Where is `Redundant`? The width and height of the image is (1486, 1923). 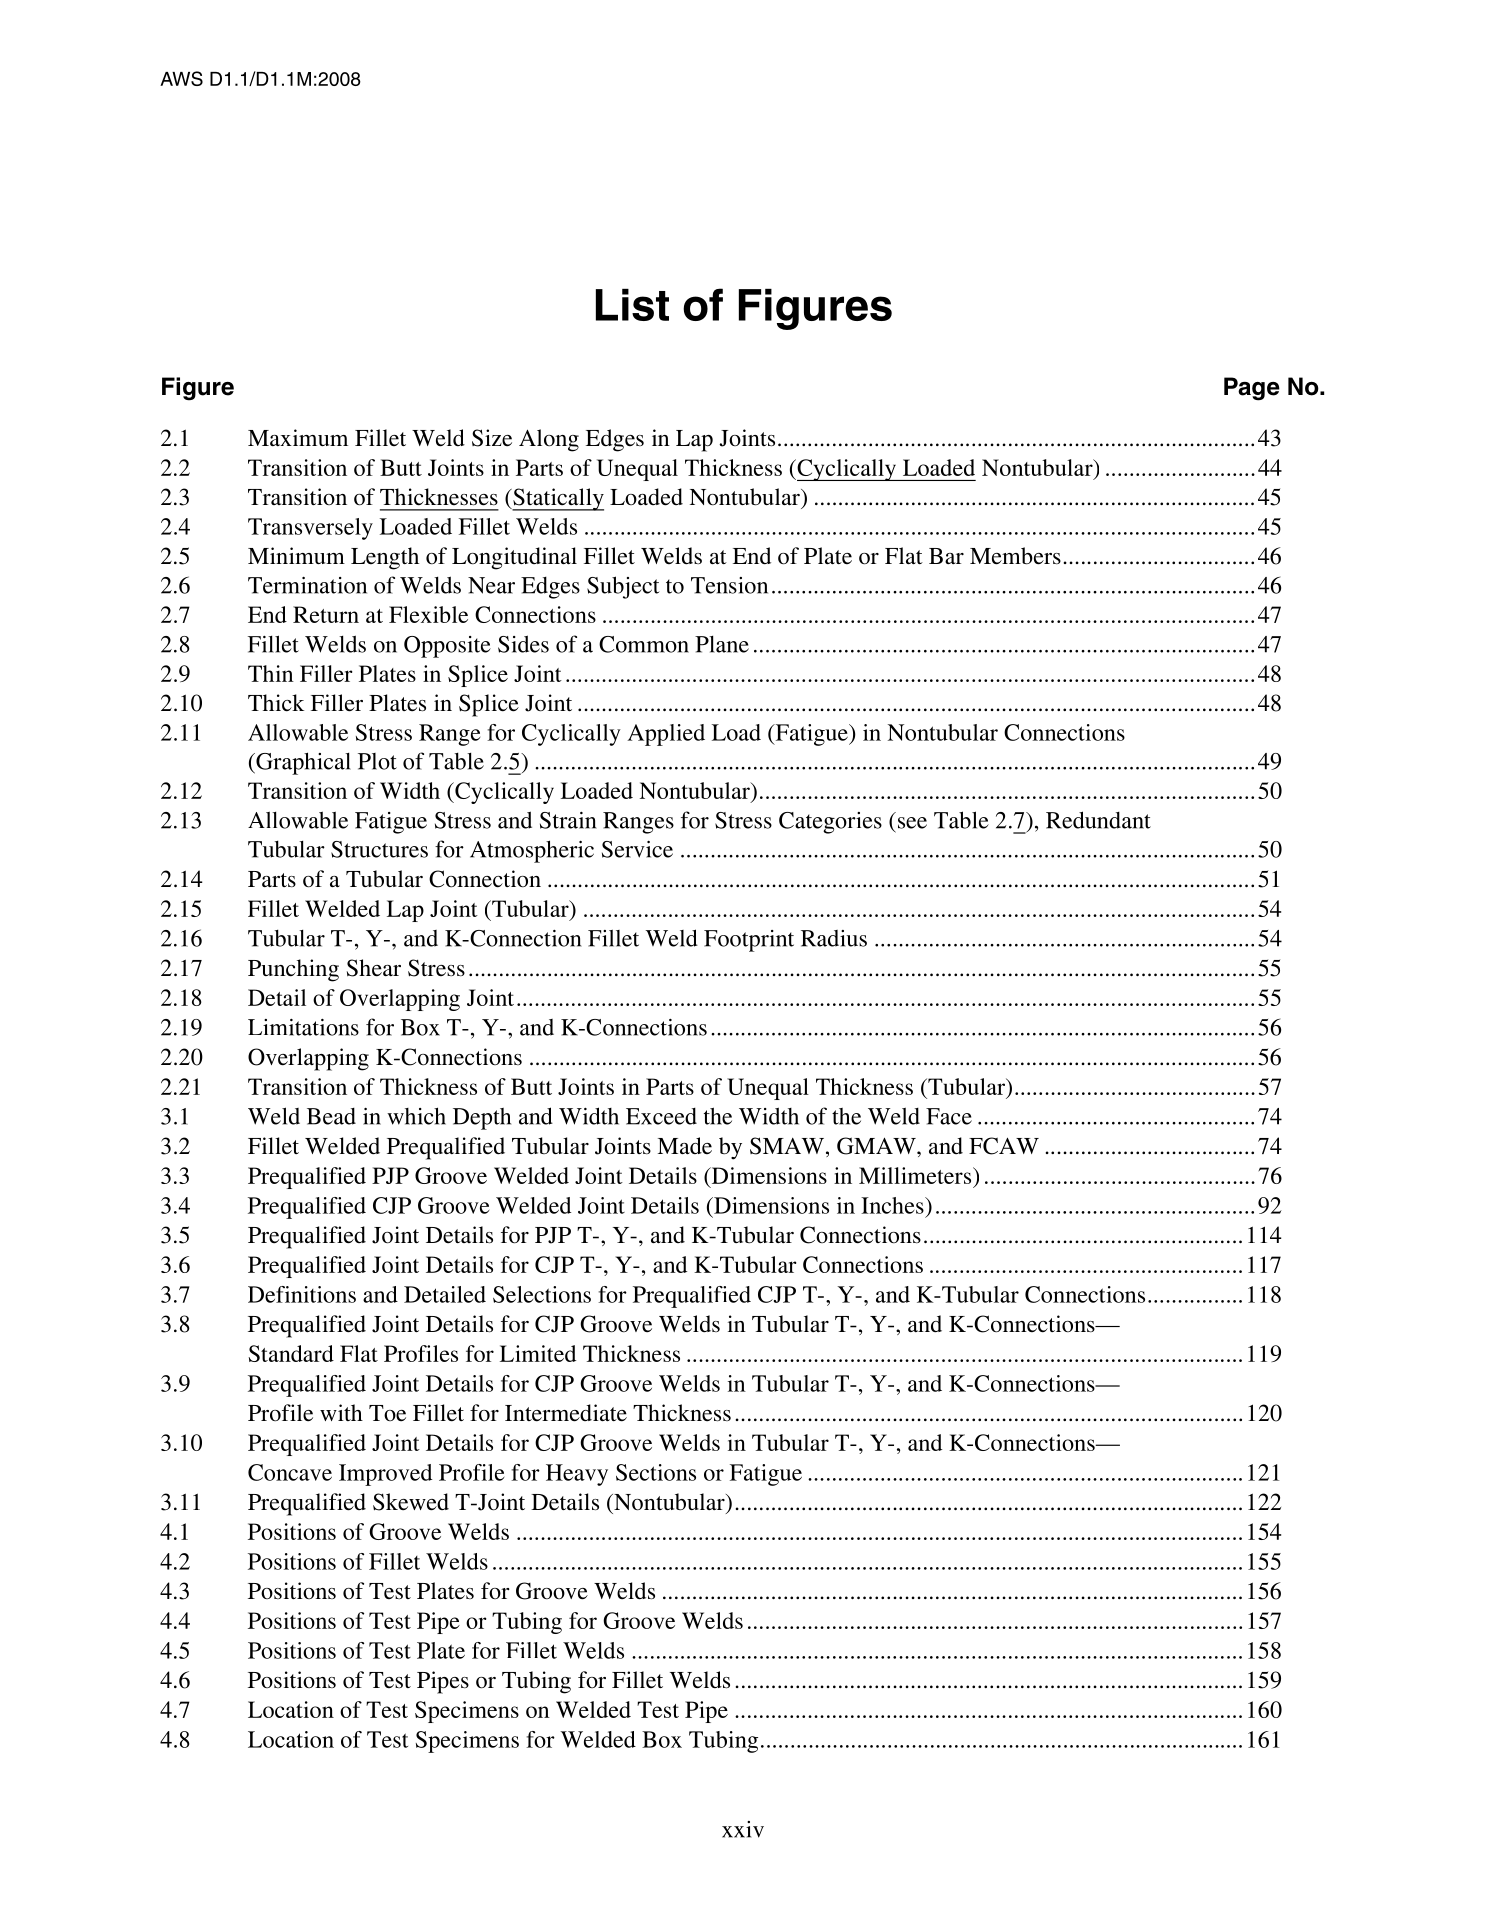
Redundant is located at coordinates (1098, 820).
